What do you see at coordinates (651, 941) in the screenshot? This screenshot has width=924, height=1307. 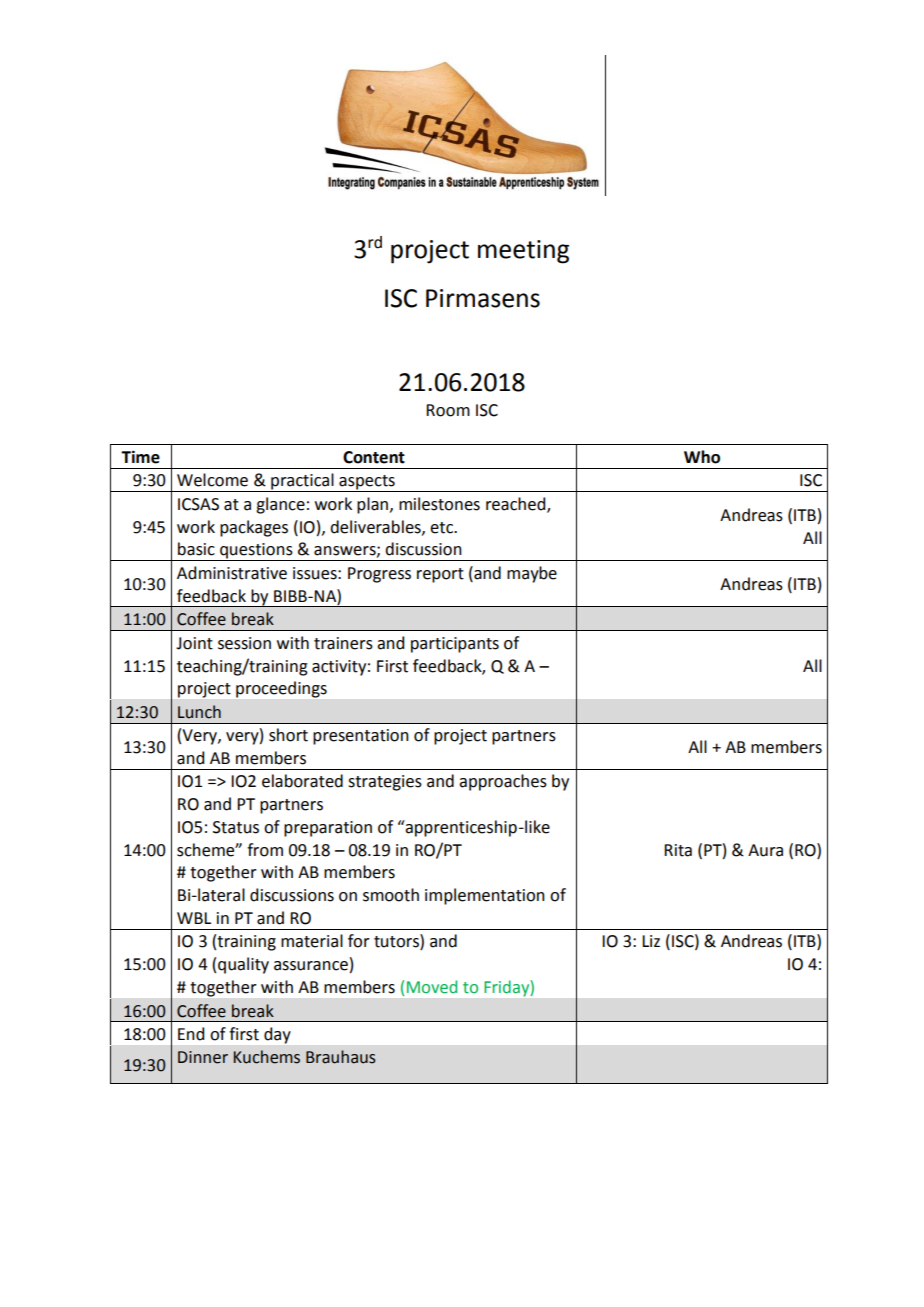 I see `Liz` at bounding box center [651, 941].
